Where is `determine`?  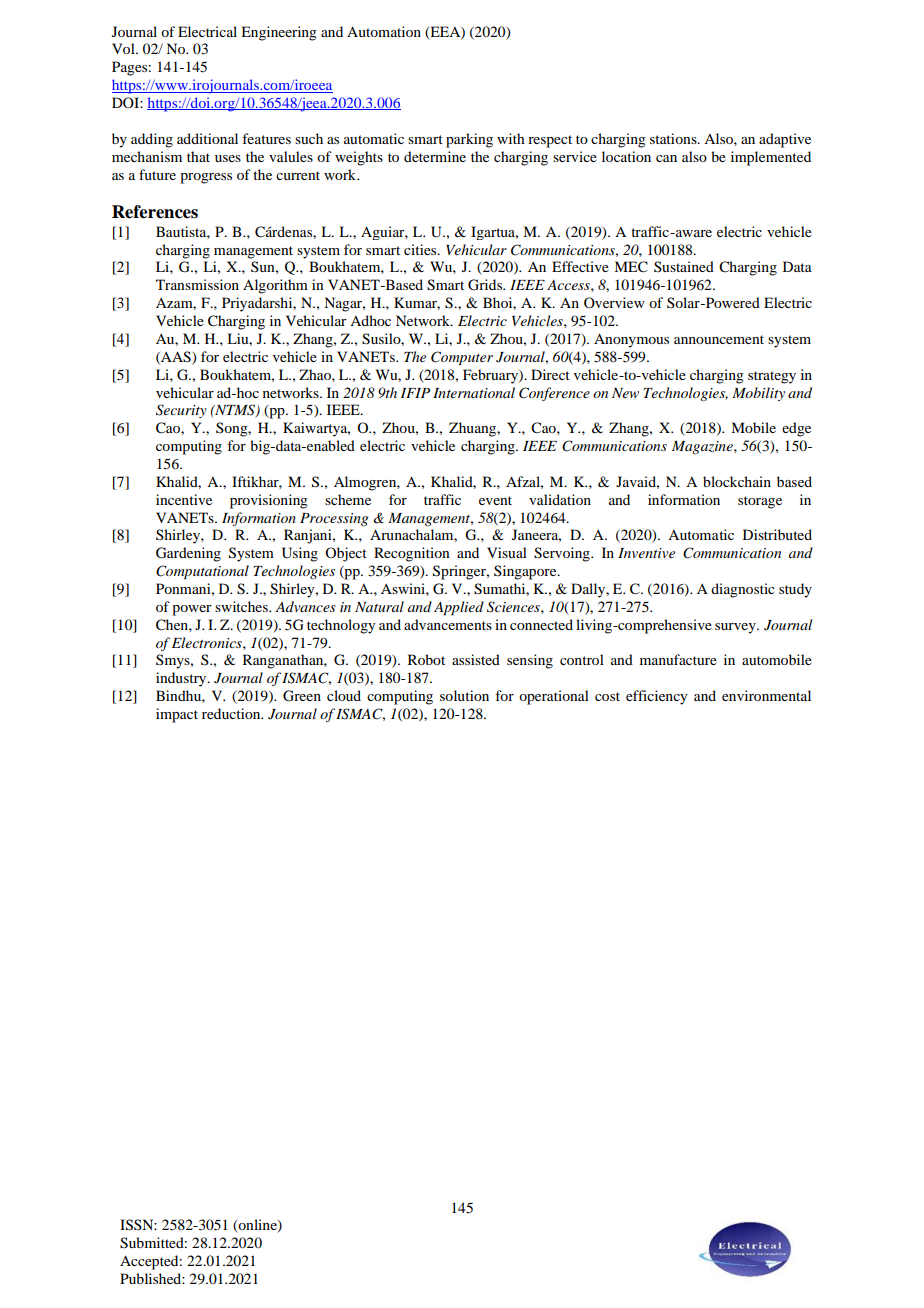 determine is located at coordinates (435, 156).
